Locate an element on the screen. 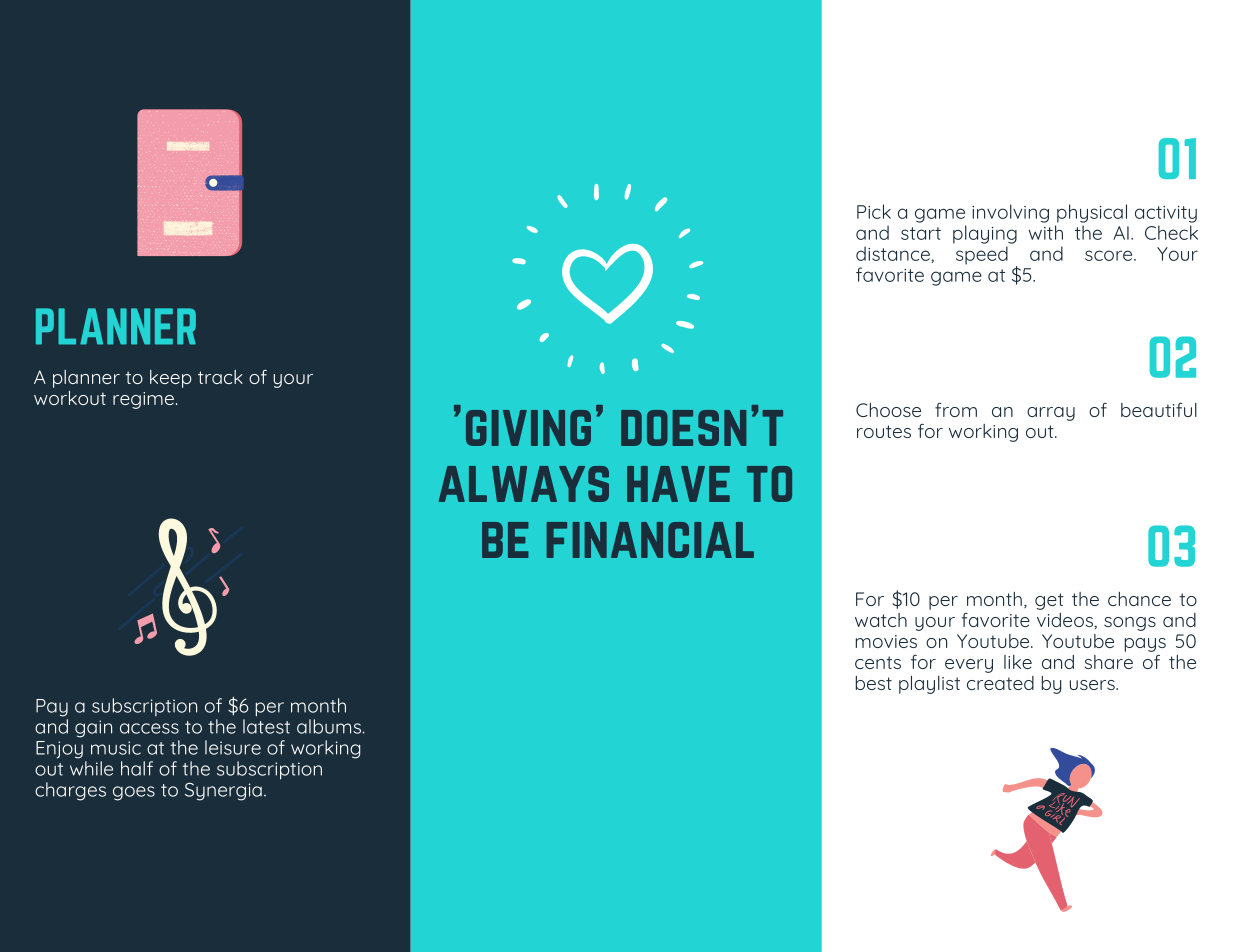 The width and height of the screenshot is (1233, 952). videos is located at coordinates (1066, 621).
